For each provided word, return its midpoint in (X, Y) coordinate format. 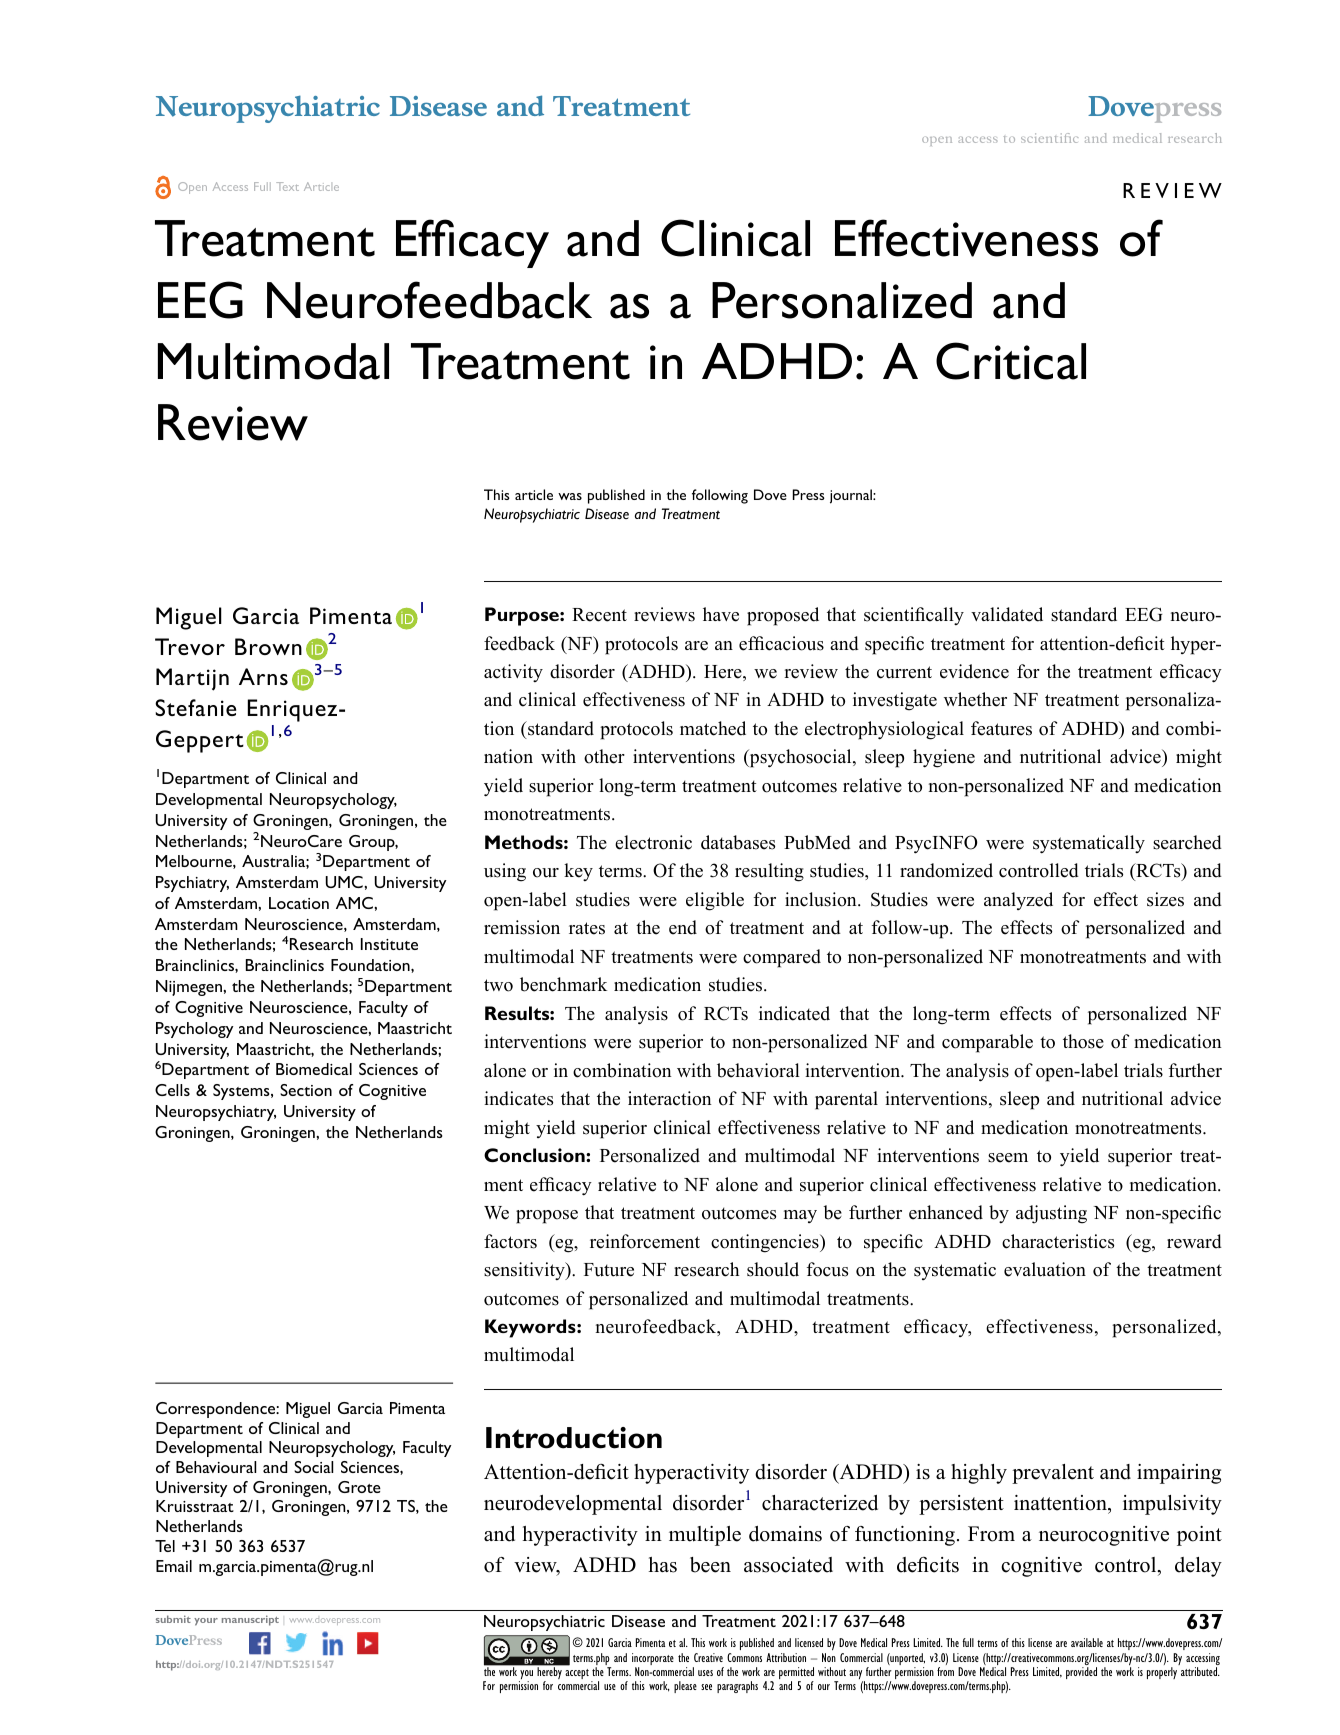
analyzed (1018, 901)
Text (287, 186)
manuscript (250, 1620)
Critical (1011, 361)
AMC (355, 903)
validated (1007, 614)
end (683, 927)
